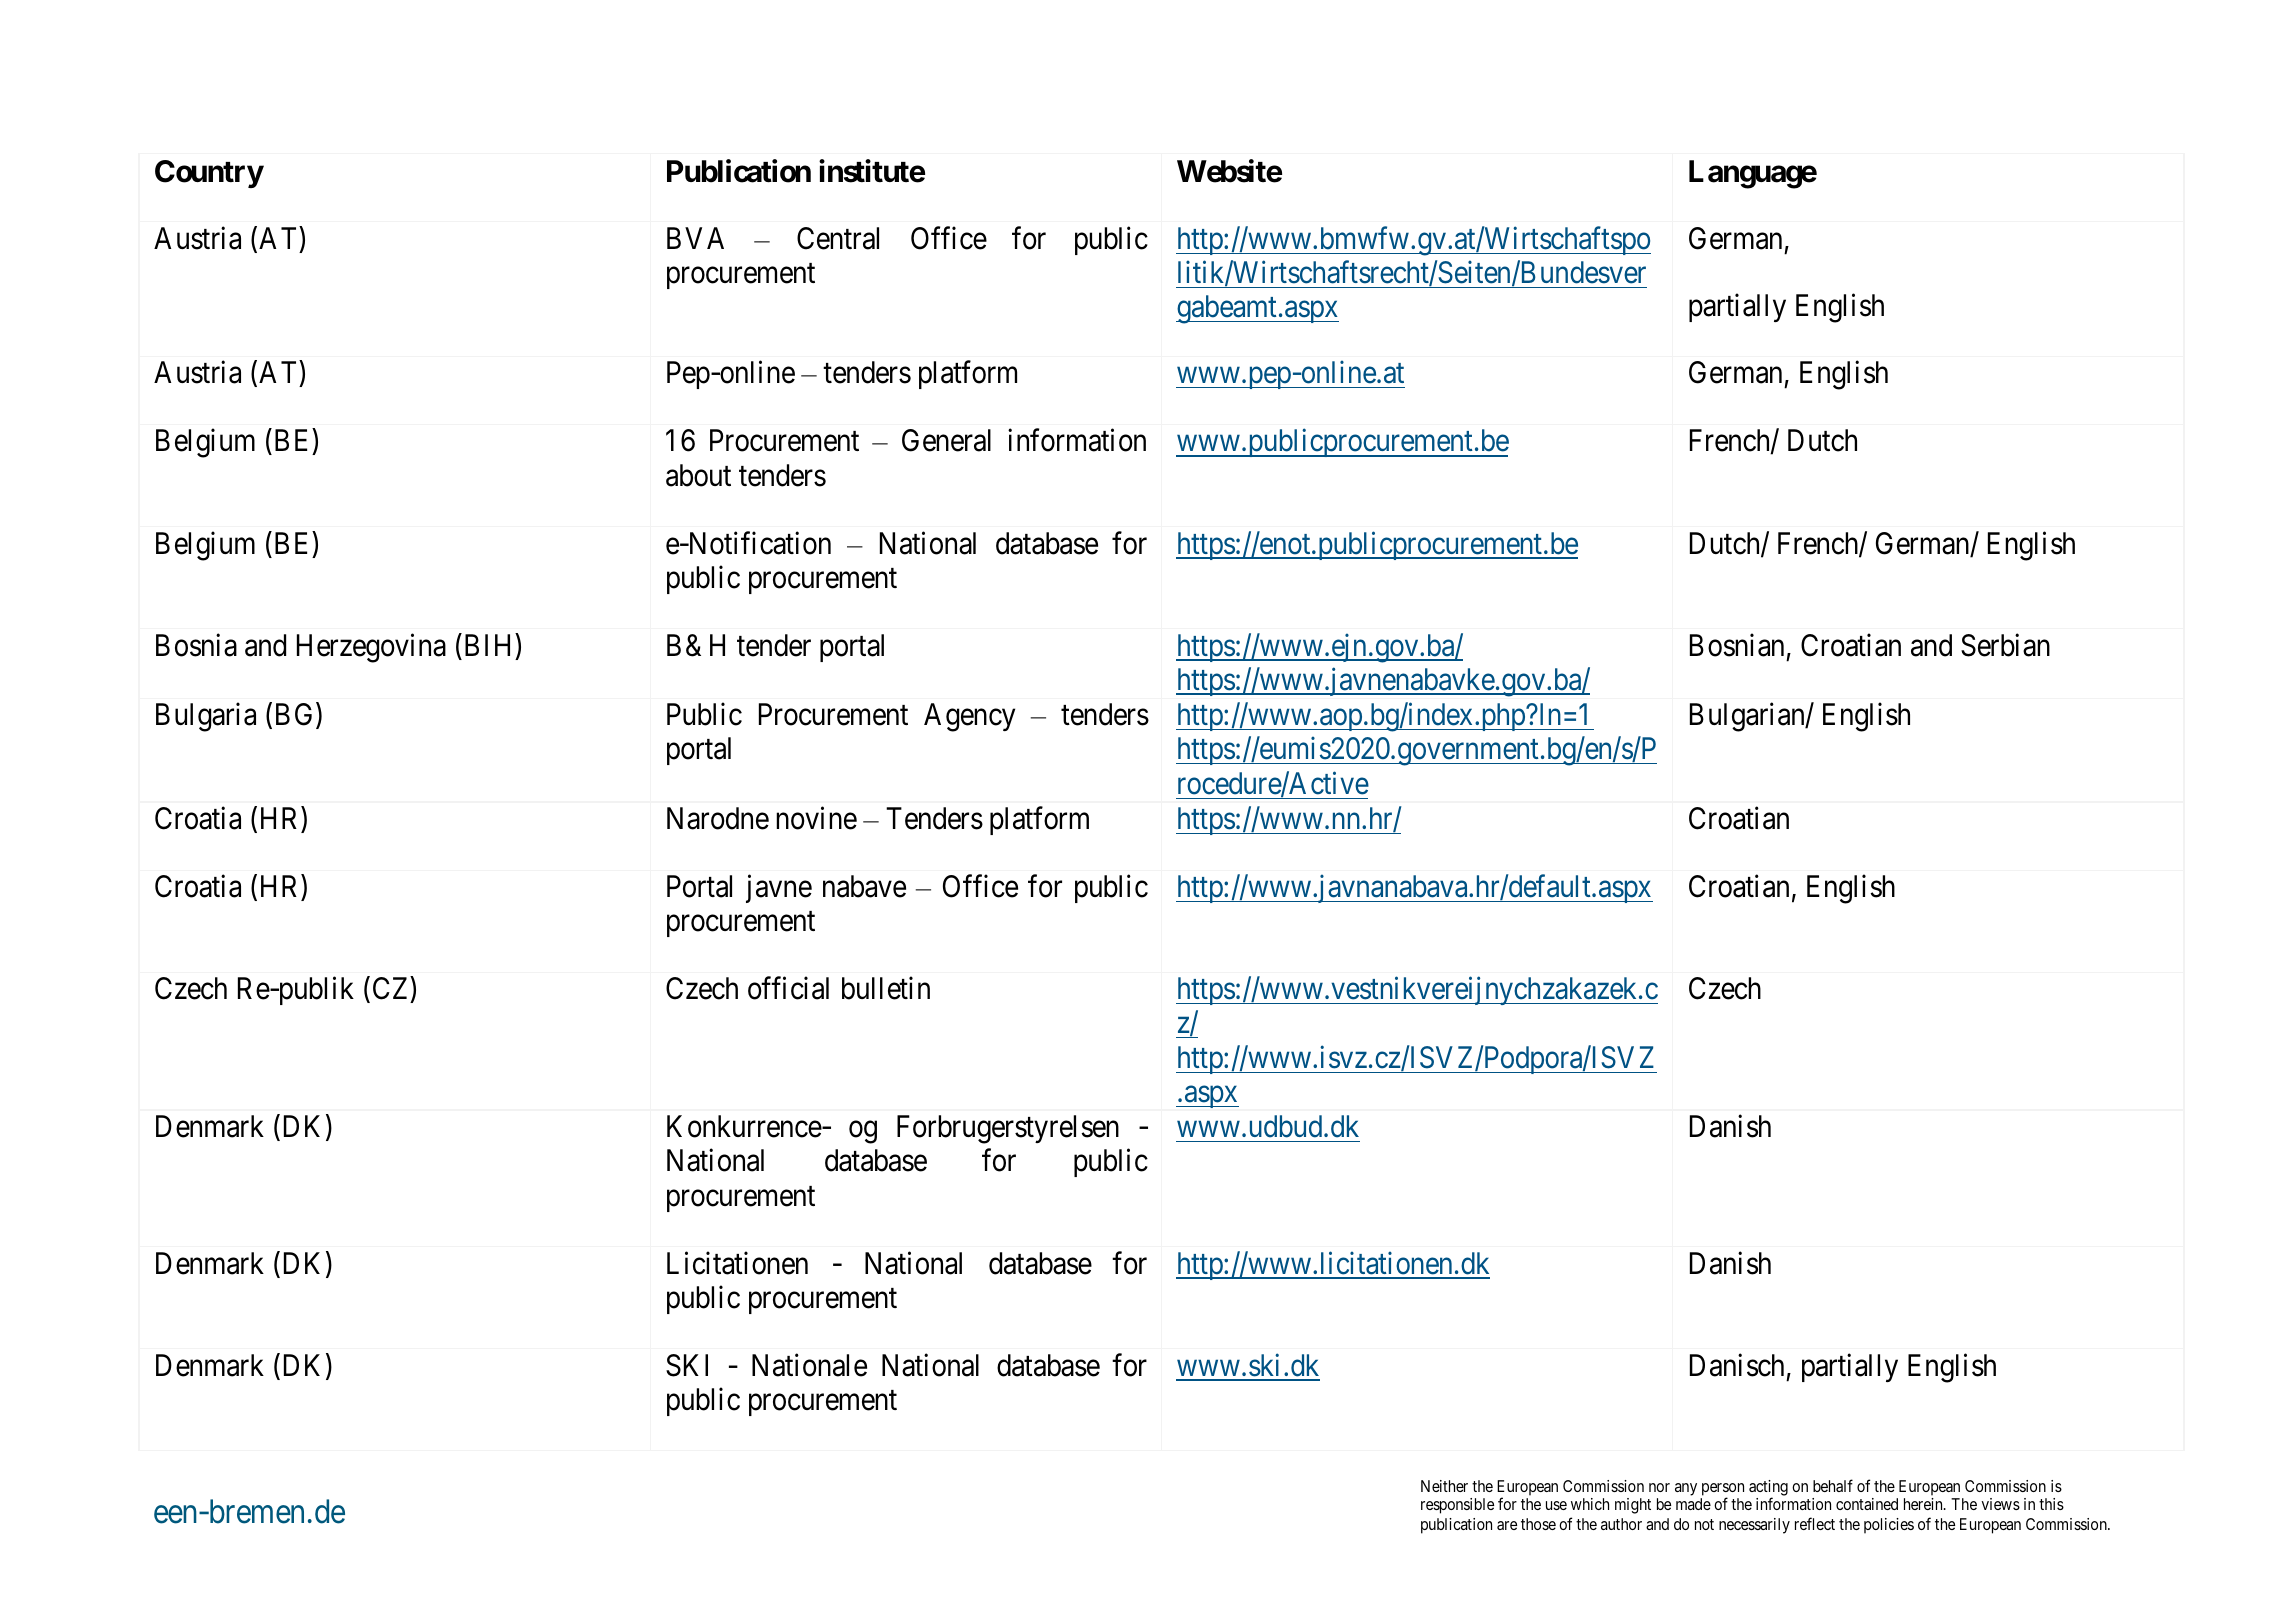  Describe the element at coordinates (487, 645) in the image. I see `BIH` at that location.
